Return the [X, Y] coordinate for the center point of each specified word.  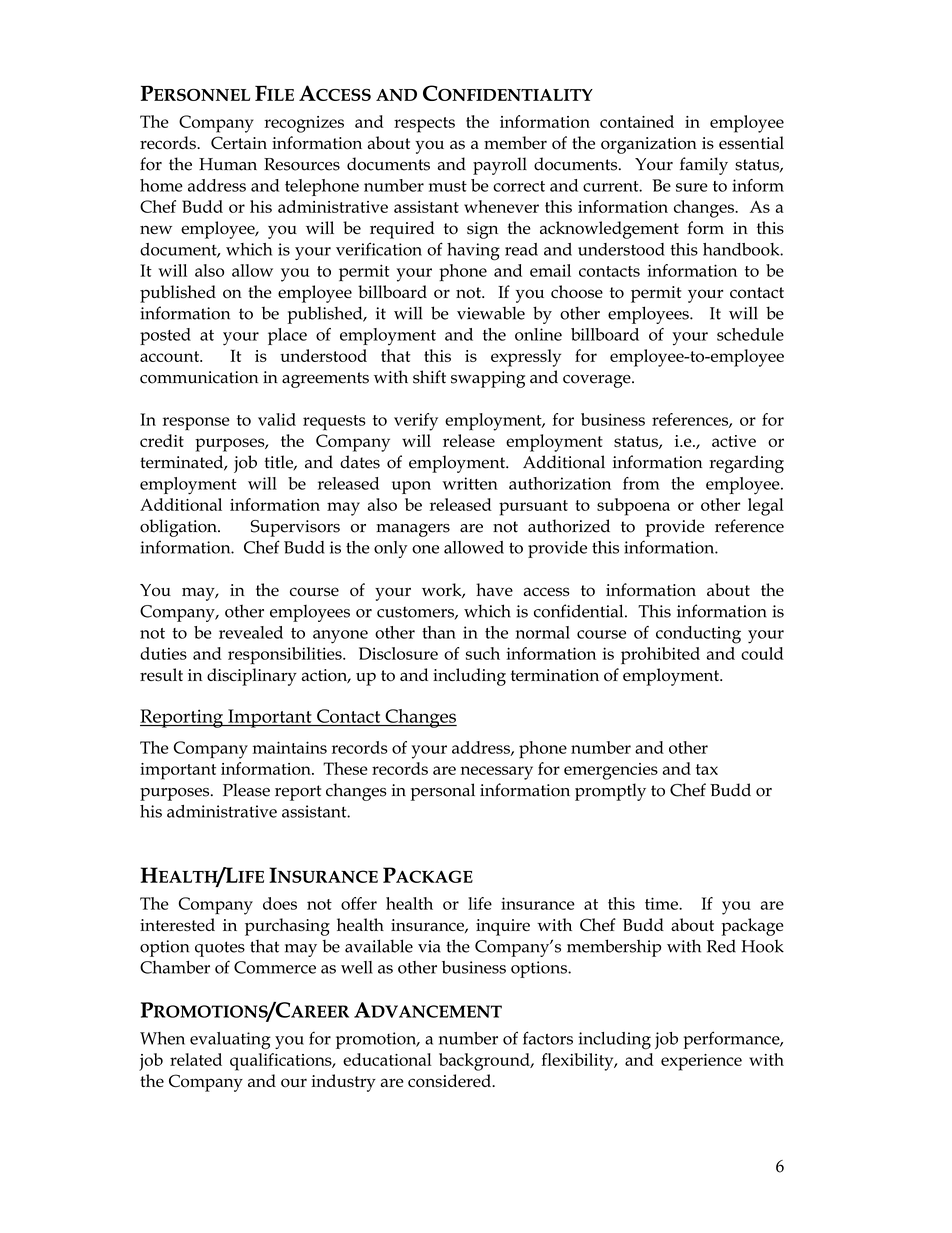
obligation [179, 528]
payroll [500, 166]
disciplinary [252, 677]
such [483, 653]
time [662, 903]
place [287, 336]
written [470, 483]
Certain [239, 142]
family [704, 166]
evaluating [230, 1041]
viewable [491, 313]
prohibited [660, 656]
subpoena [633, 507]
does [280, 903]
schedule [750, 334]
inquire [503, 927]
